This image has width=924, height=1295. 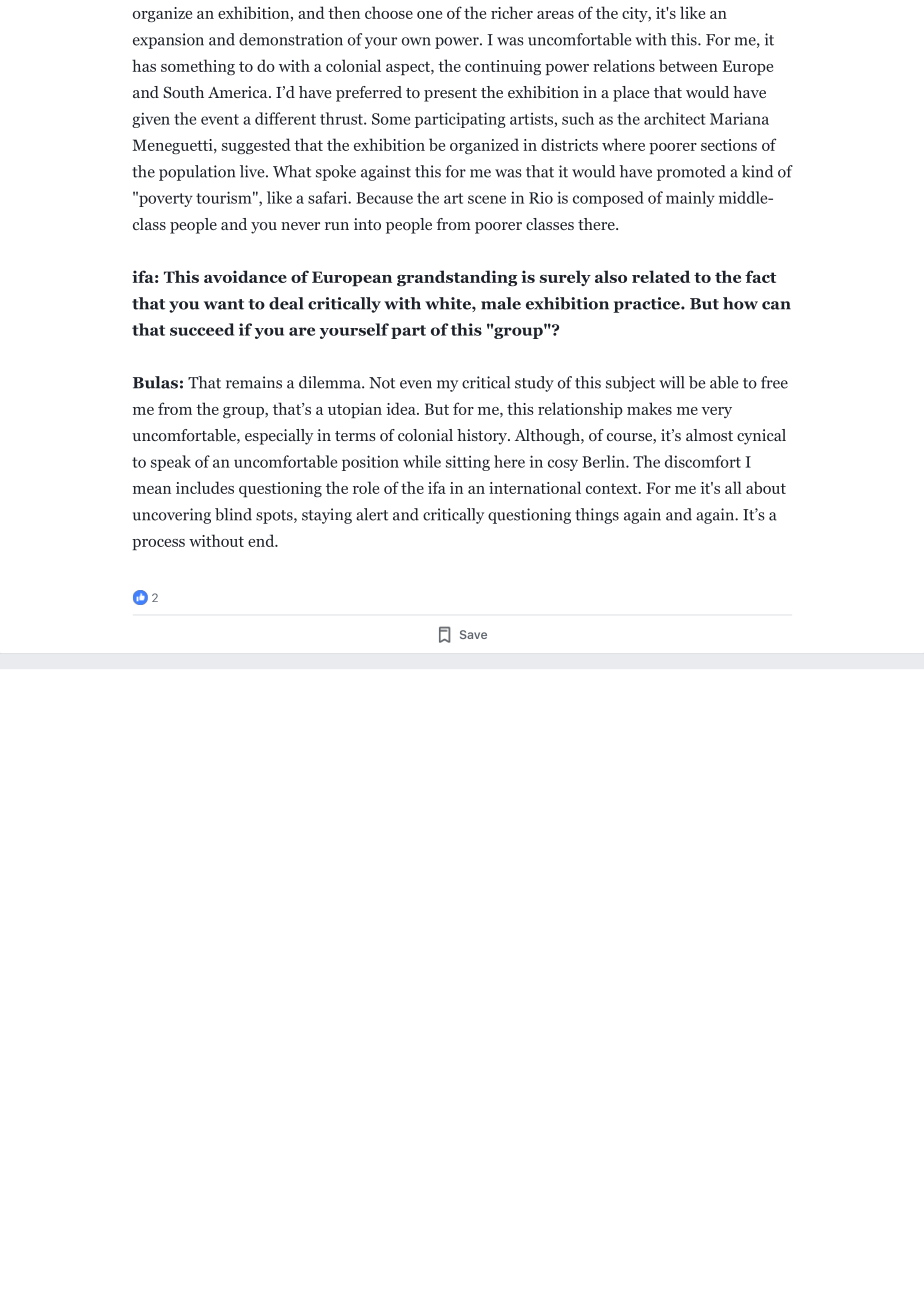 What do you see at coordinates (740, 303) in the image?
I see `how` at bounding box center [740, 303].
